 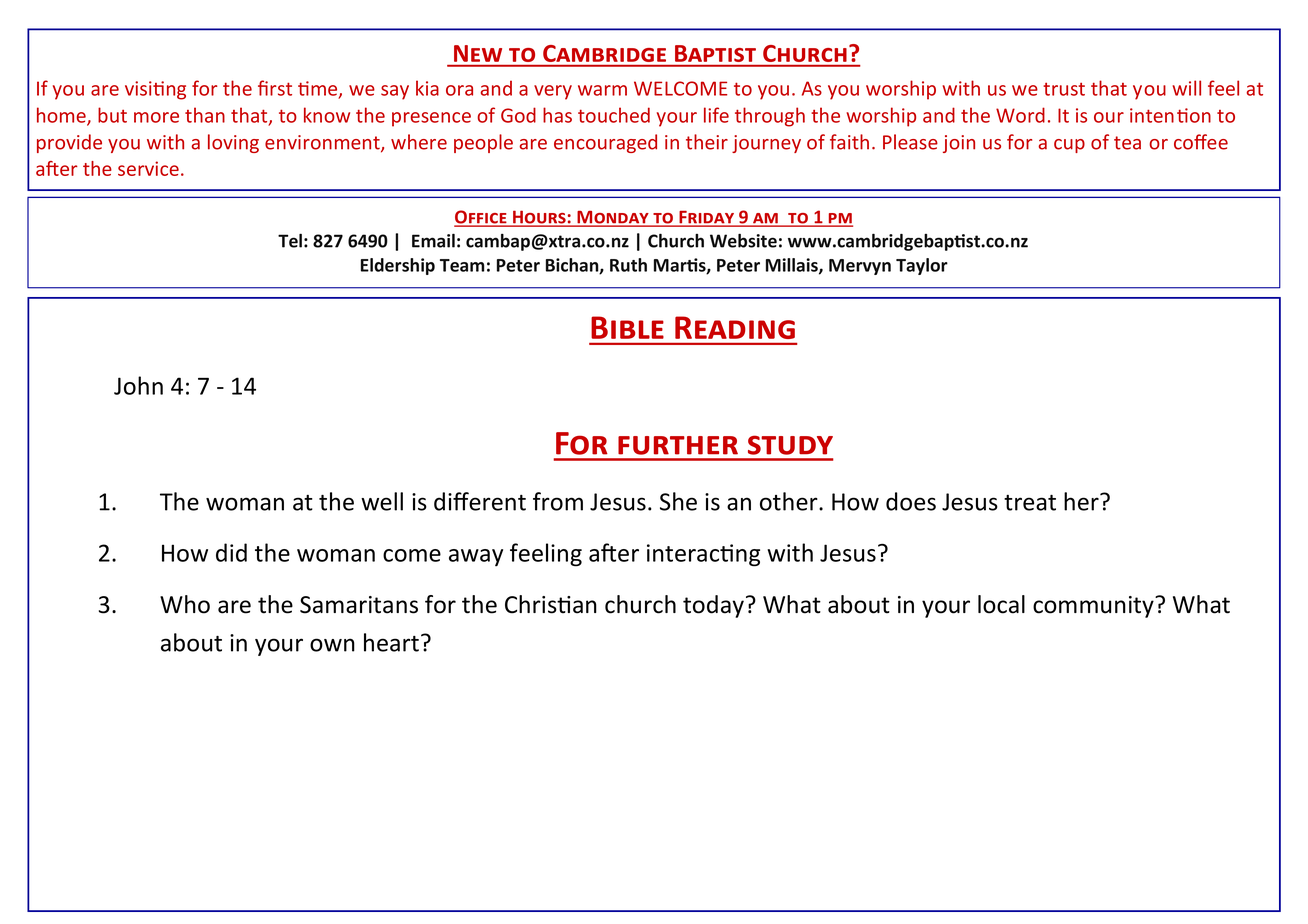 What do you see at coordinates (1069, 146) in the document?
I see `cup` at bounding box center [1069, 146].
